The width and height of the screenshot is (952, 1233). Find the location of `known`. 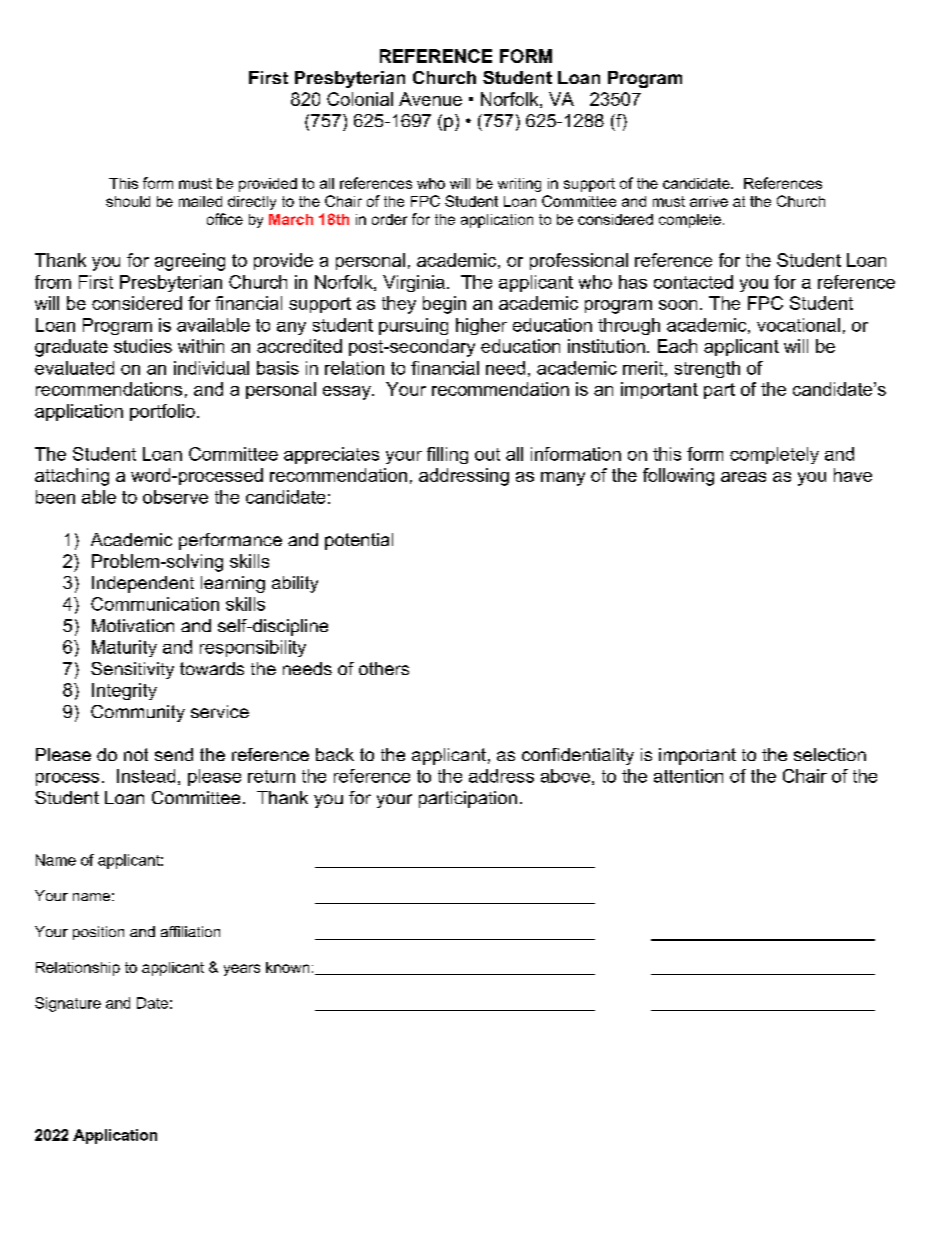

known is located at coordinates (287, 967).
